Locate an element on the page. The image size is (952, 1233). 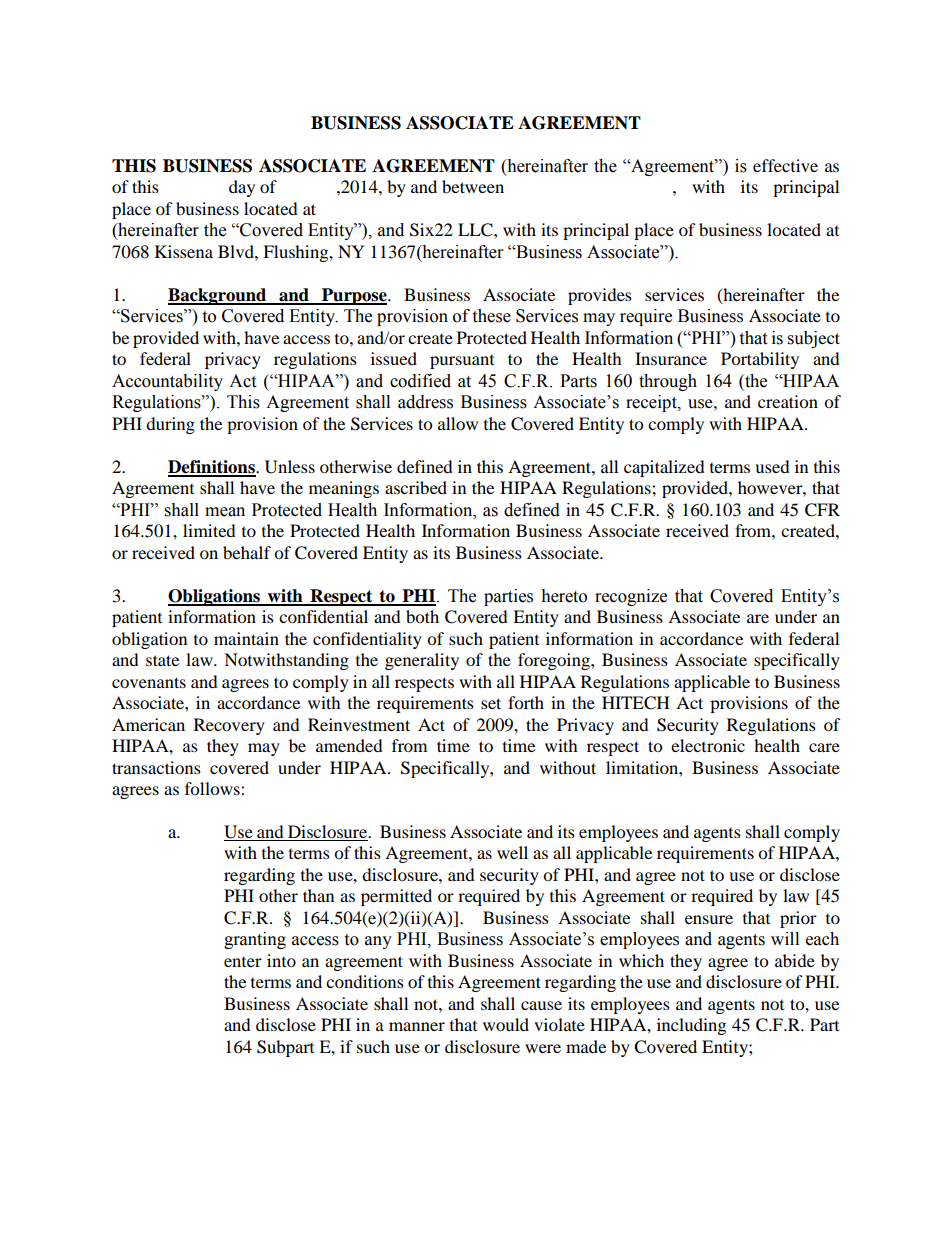
would is located at coordinates (506, 1024).
